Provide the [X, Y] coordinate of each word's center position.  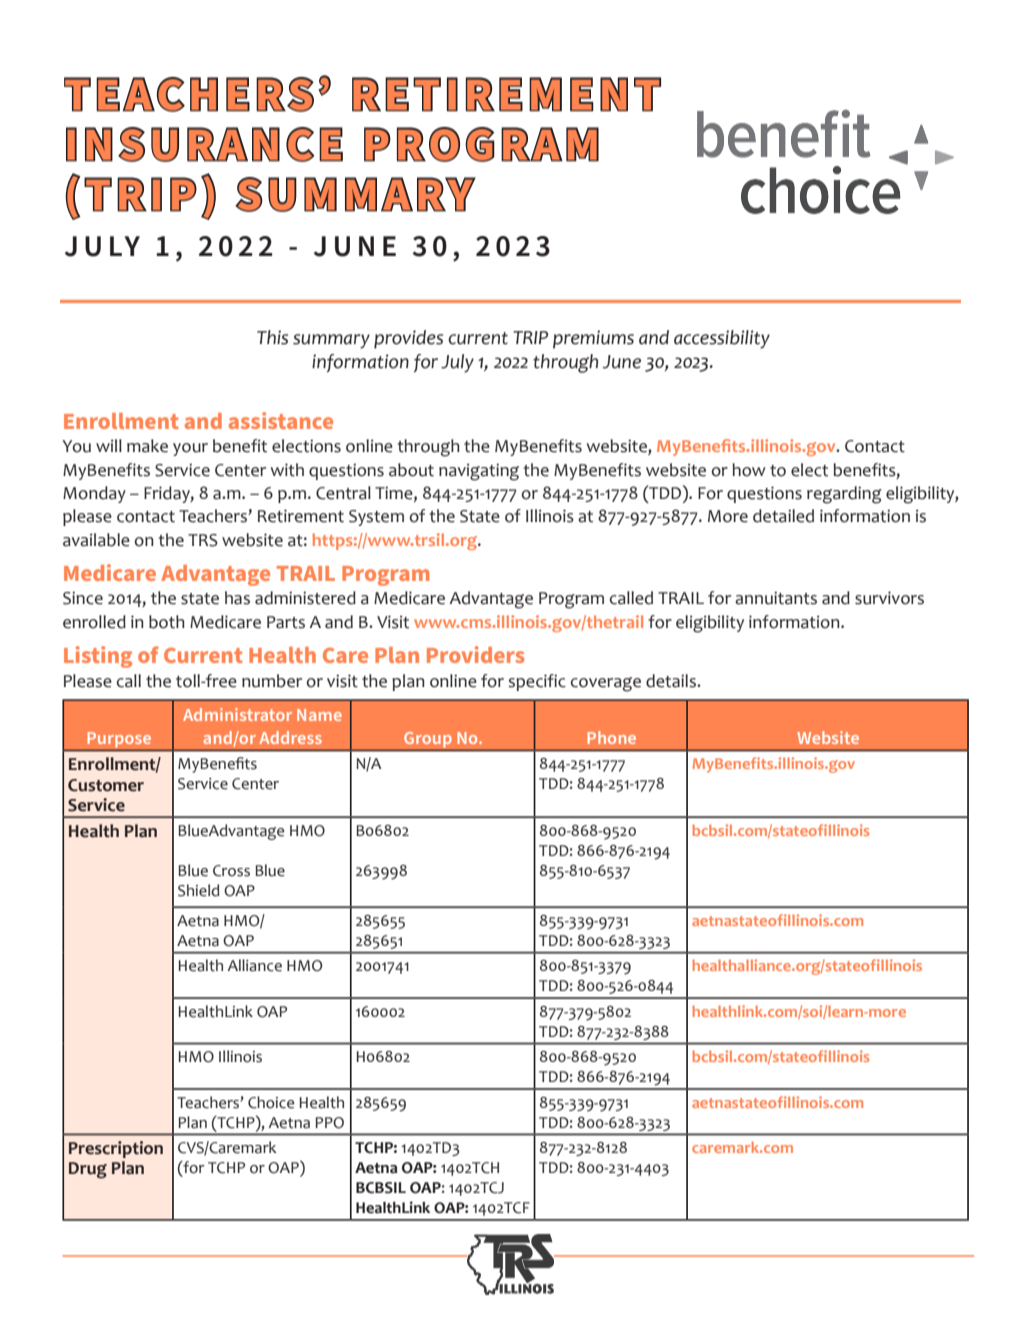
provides [408, 339]
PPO [329, 1123]
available [96, 540]
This [272, 337]
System [376, 518]
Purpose [119, 740]
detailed [783, 516]
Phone [611, 737]
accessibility [722, 339]
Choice [271, 1102]
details [672, 681]
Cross [231, 871]
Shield [198, 890]
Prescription [116, 1149]
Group [428, 740]
